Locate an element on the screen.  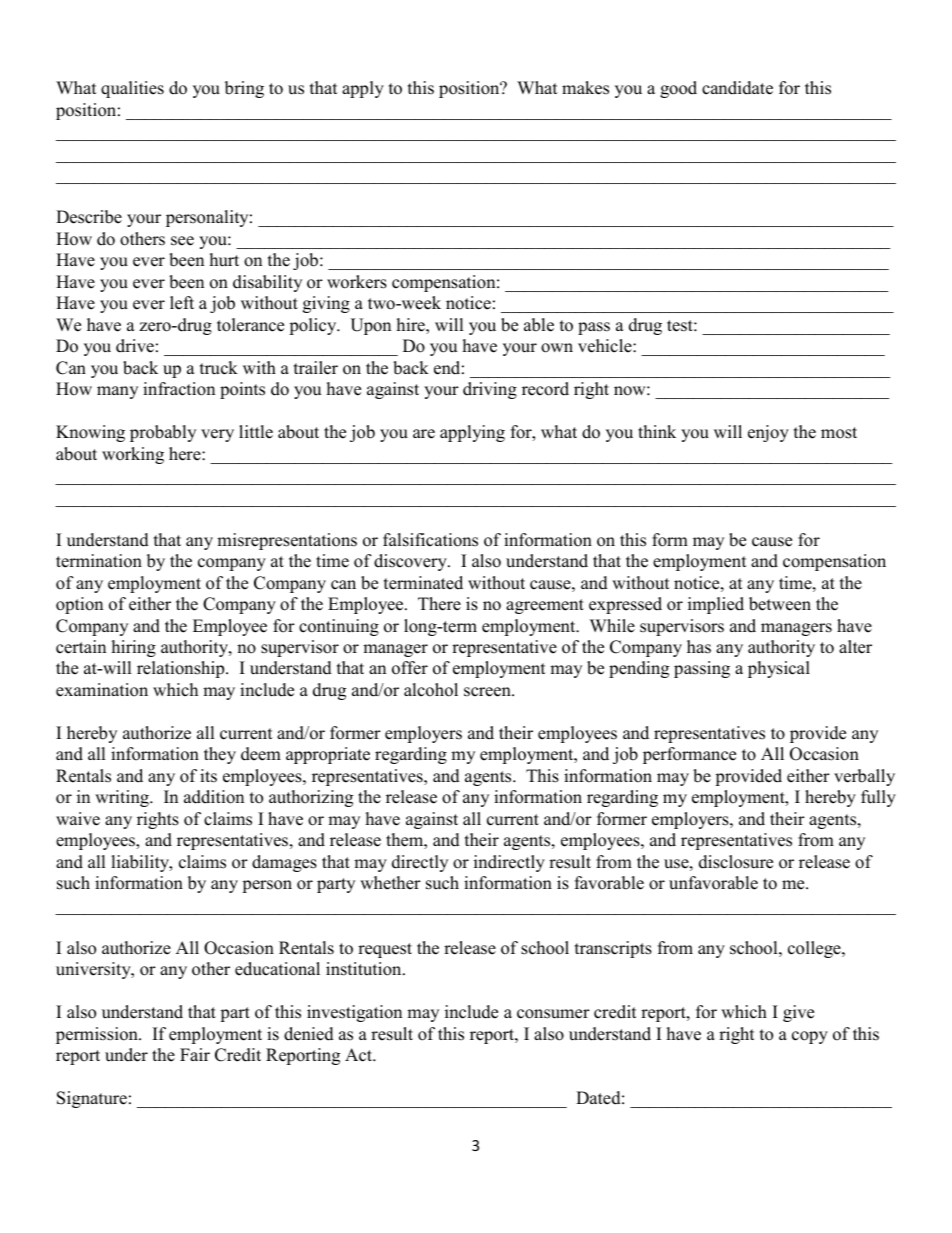
makes is located at coordinates (585, 88).
